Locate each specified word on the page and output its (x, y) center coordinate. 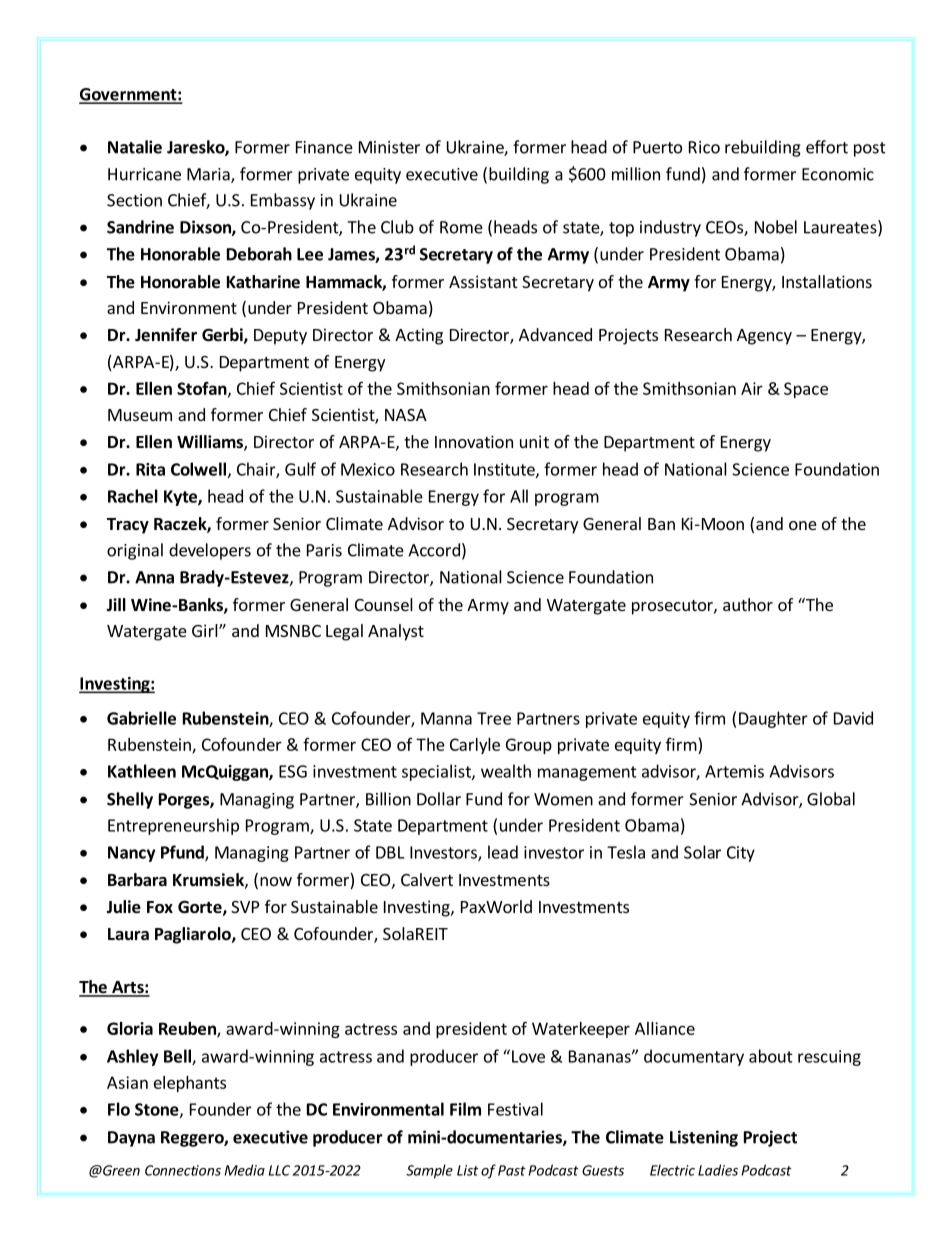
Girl (206, 630)
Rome (461, 227)
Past (512, 1170)
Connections (183, 1170)
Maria (209, 175)
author (748, 604)
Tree (494, 718)
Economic (838, 174)
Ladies (718, 1170)
